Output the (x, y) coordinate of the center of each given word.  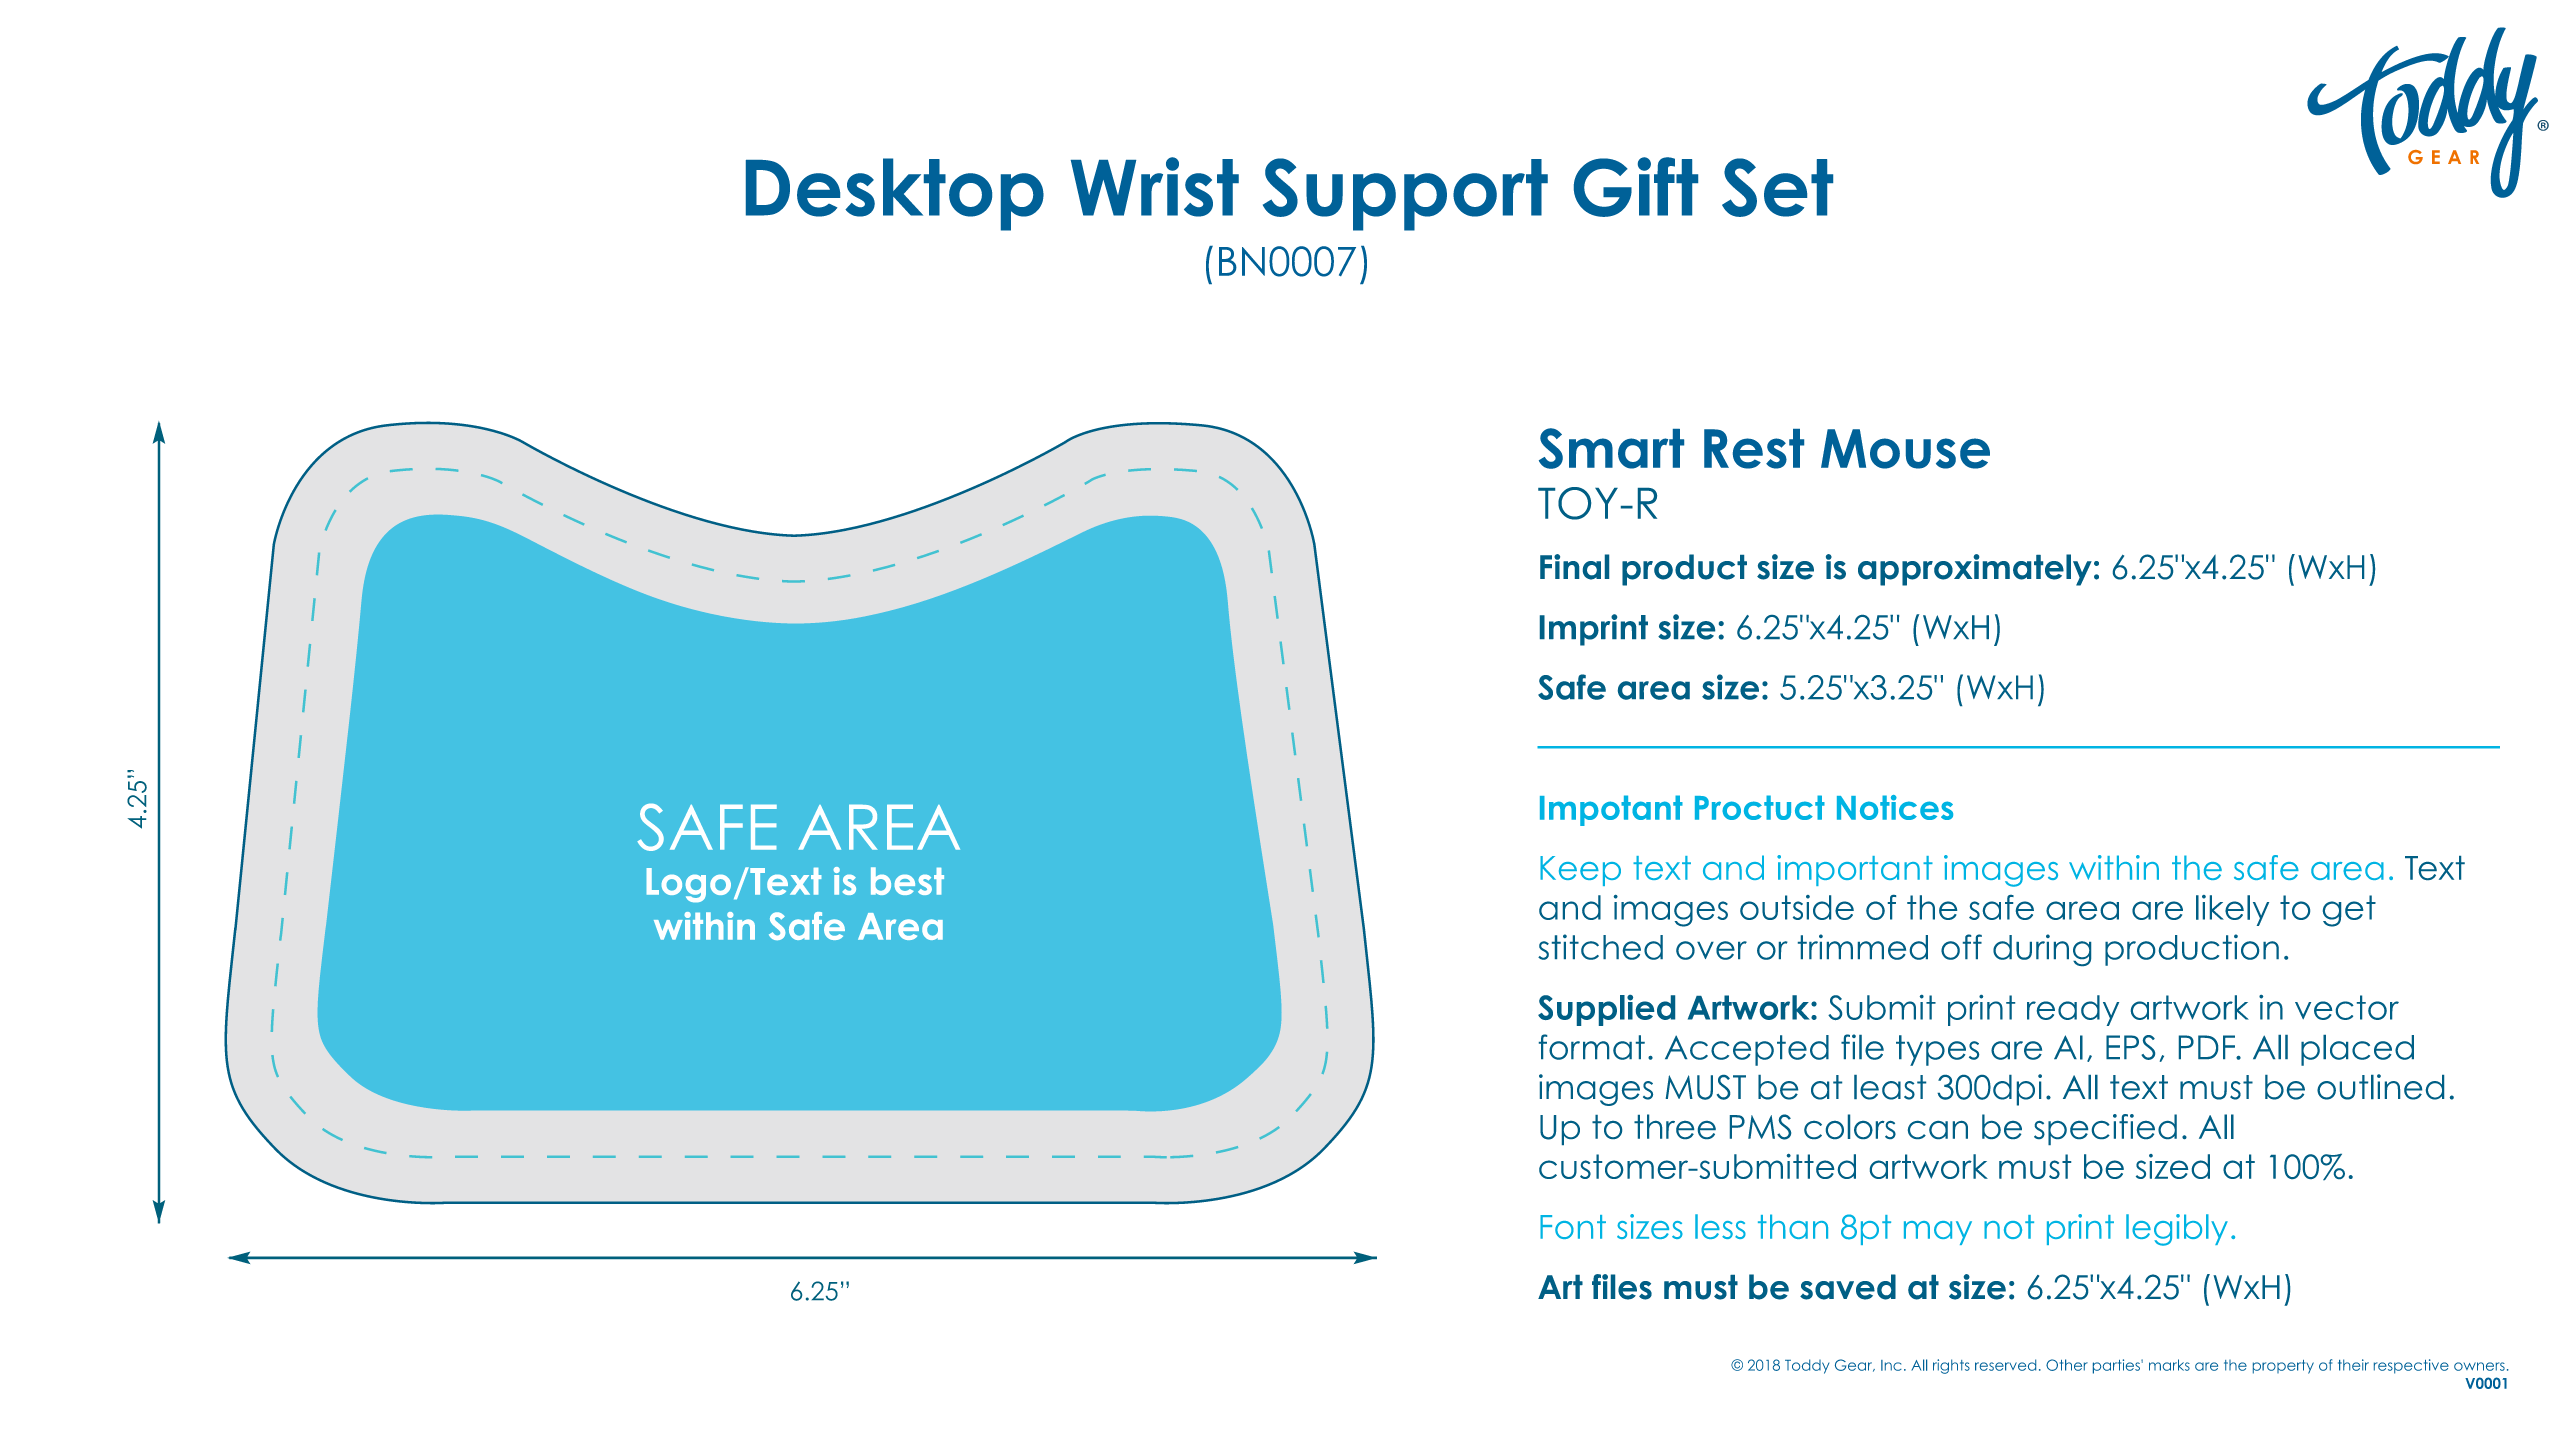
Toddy (1807, 1366)
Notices (1895, 807)
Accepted (1747, 1050)
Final (1574, 567)
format (1592, 1047)
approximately (1975, 570)
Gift (1636, 187)
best (907, 881)
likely (2232, 910)
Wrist (1155, 187)
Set (1777, 187)
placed (2357, 1050)
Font (1573, 1227)
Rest (1754, 449)
